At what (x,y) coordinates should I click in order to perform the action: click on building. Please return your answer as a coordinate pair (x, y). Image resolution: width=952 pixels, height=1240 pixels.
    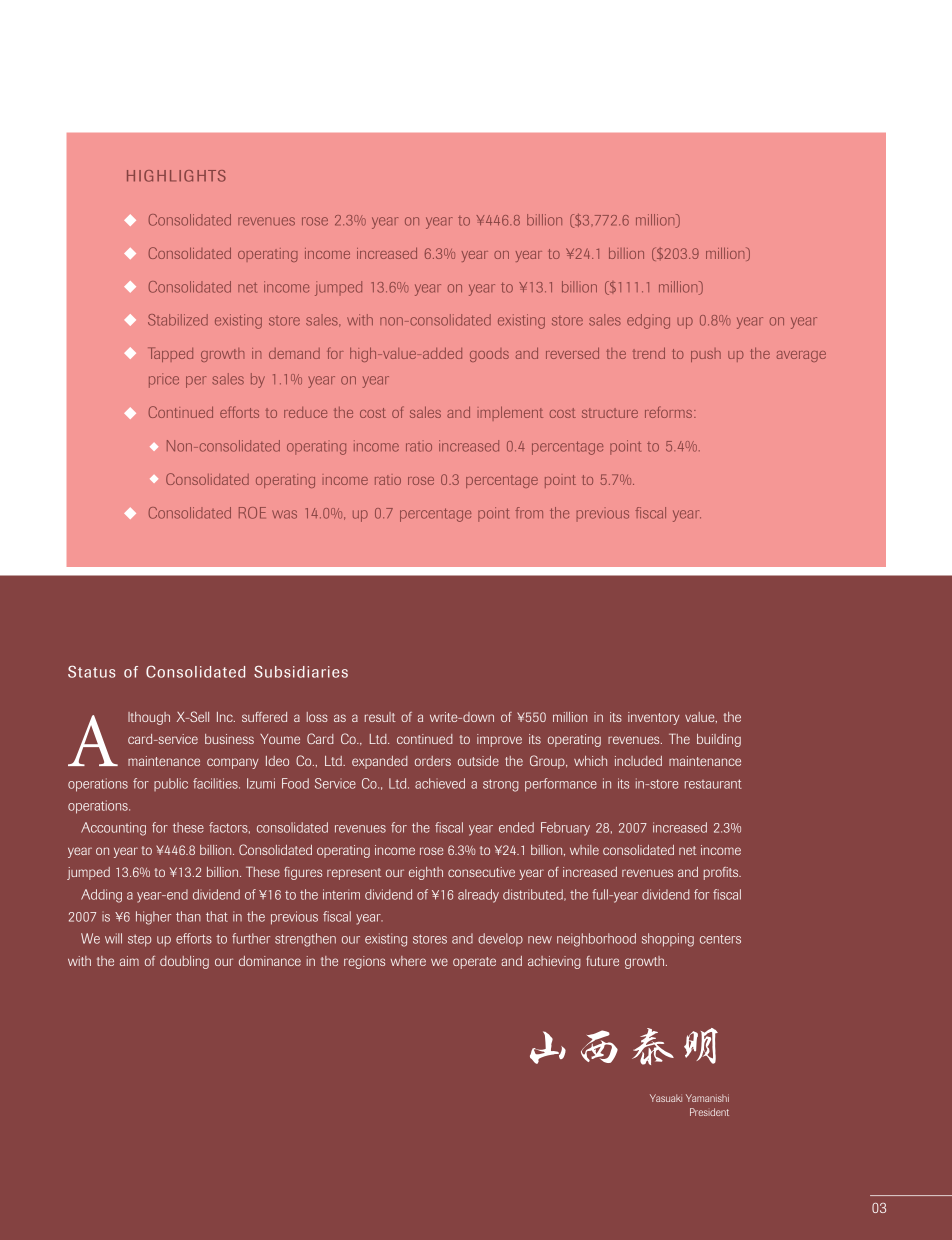
    Looking at the image, I should click on (719, 740).
